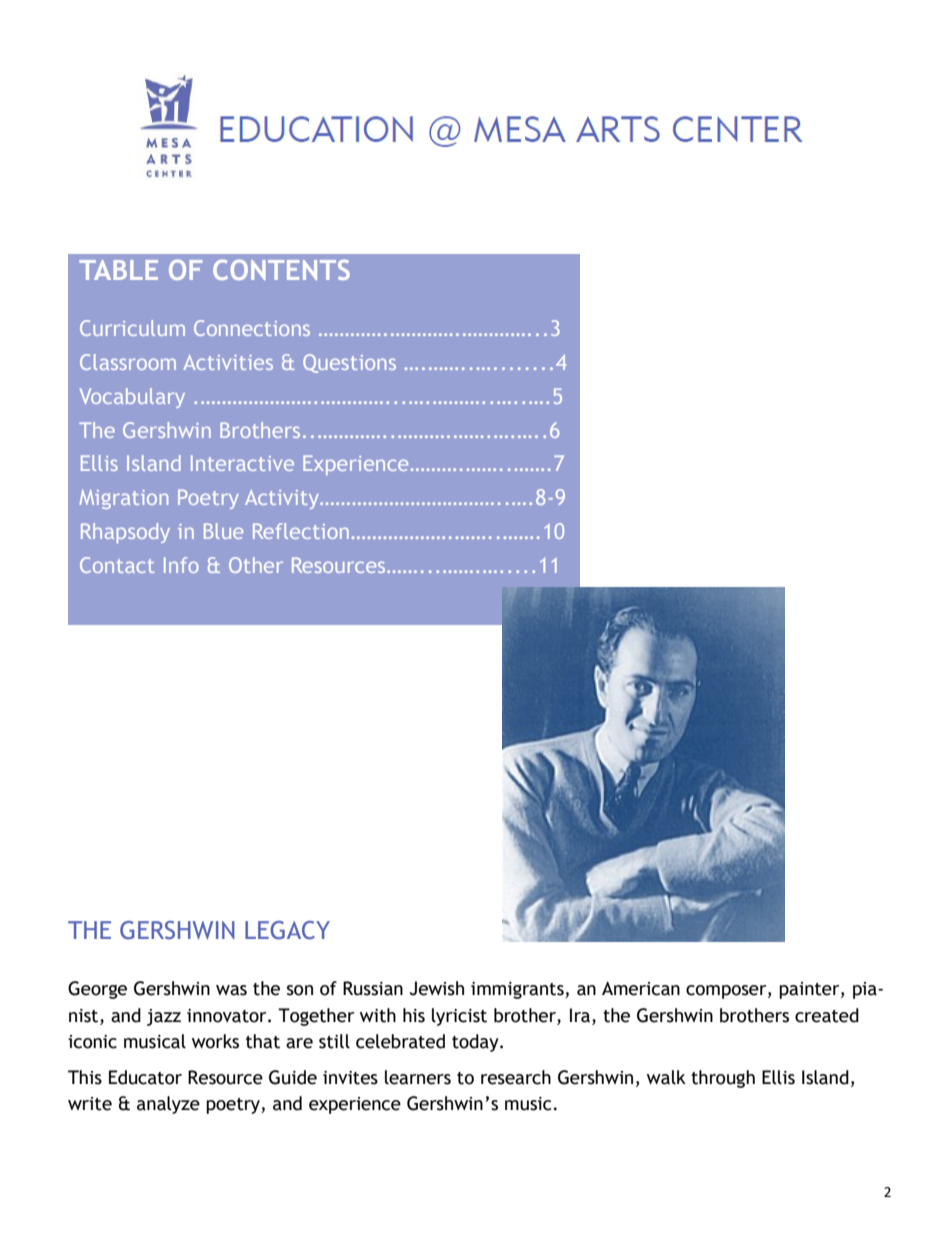  I want to click on through, so click(723, 1079).
